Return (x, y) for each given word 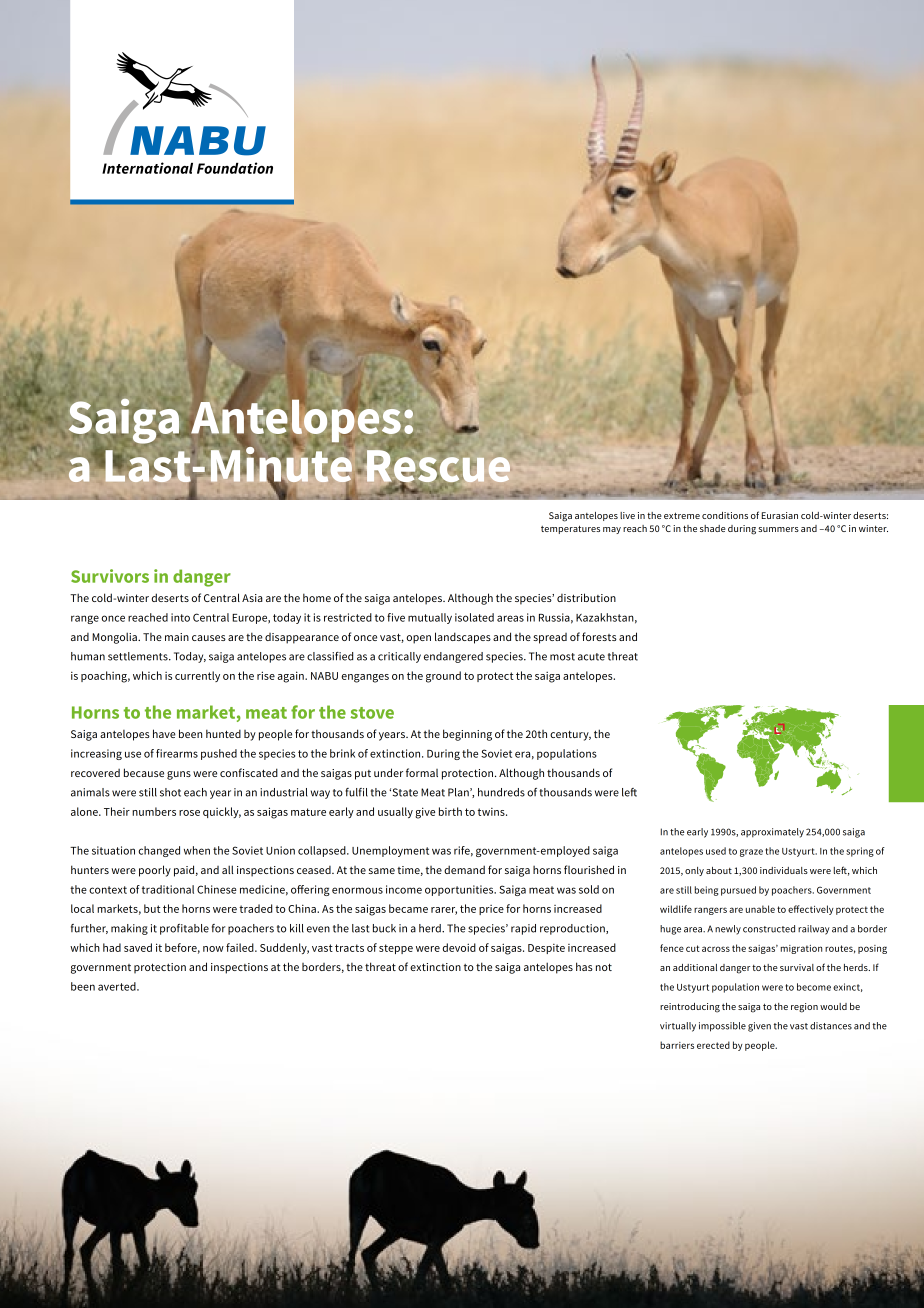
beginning (467, 735)
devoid (459, 947)
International (147, 168)
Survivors (110, 576)
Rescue (437, 466)
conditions (725, 515)
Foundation (235, 168)
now (213, 949)
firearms (177, 753)
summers (778, 529)
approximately (772, 833)
